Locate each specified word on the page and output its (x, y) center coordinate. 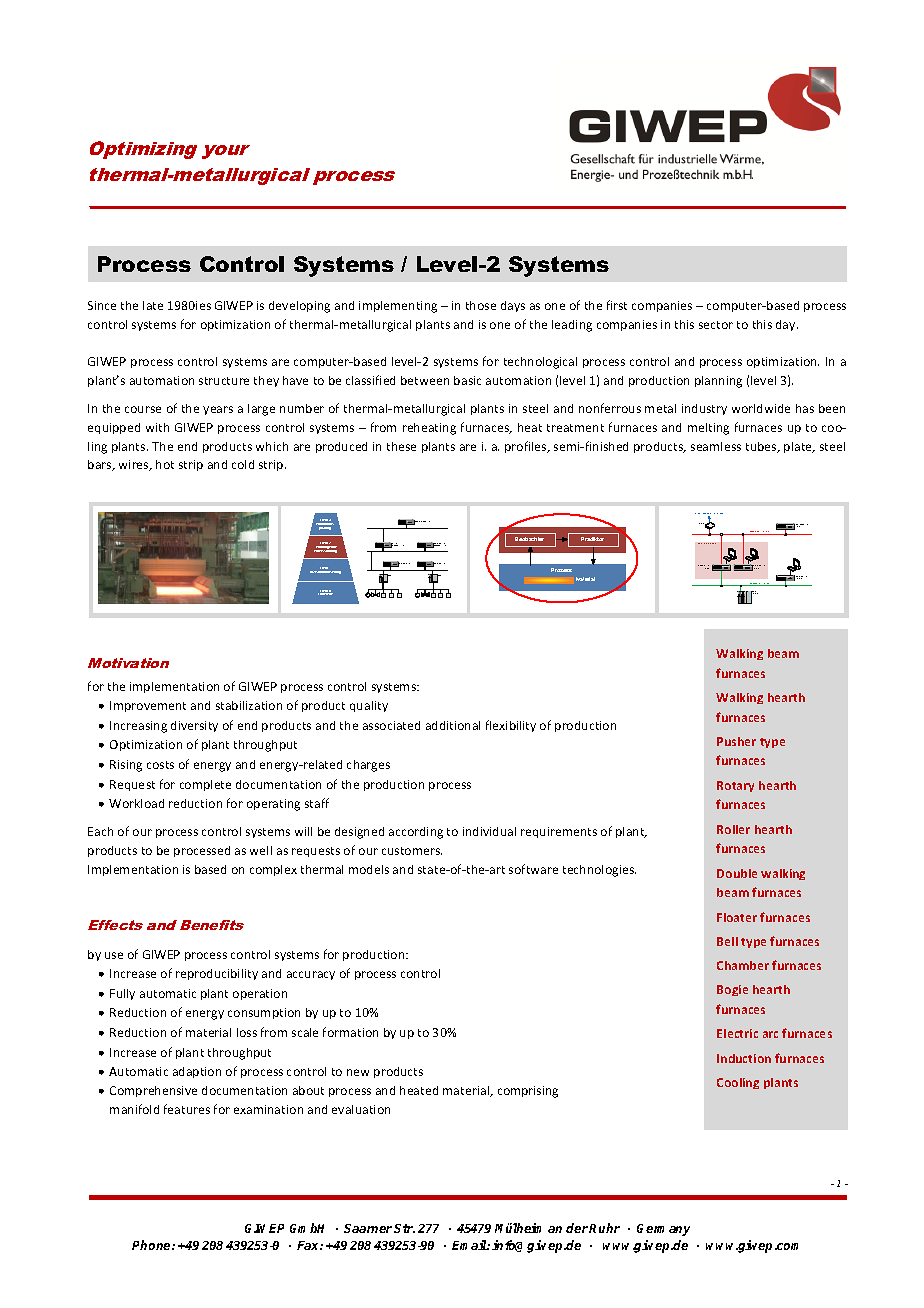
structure (224, 381)
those (481, 305)
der (578, 1228)
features (187, 1109)
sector (716, 325)
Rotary (735, 786)
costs (160, 765)
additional (453, 725)
